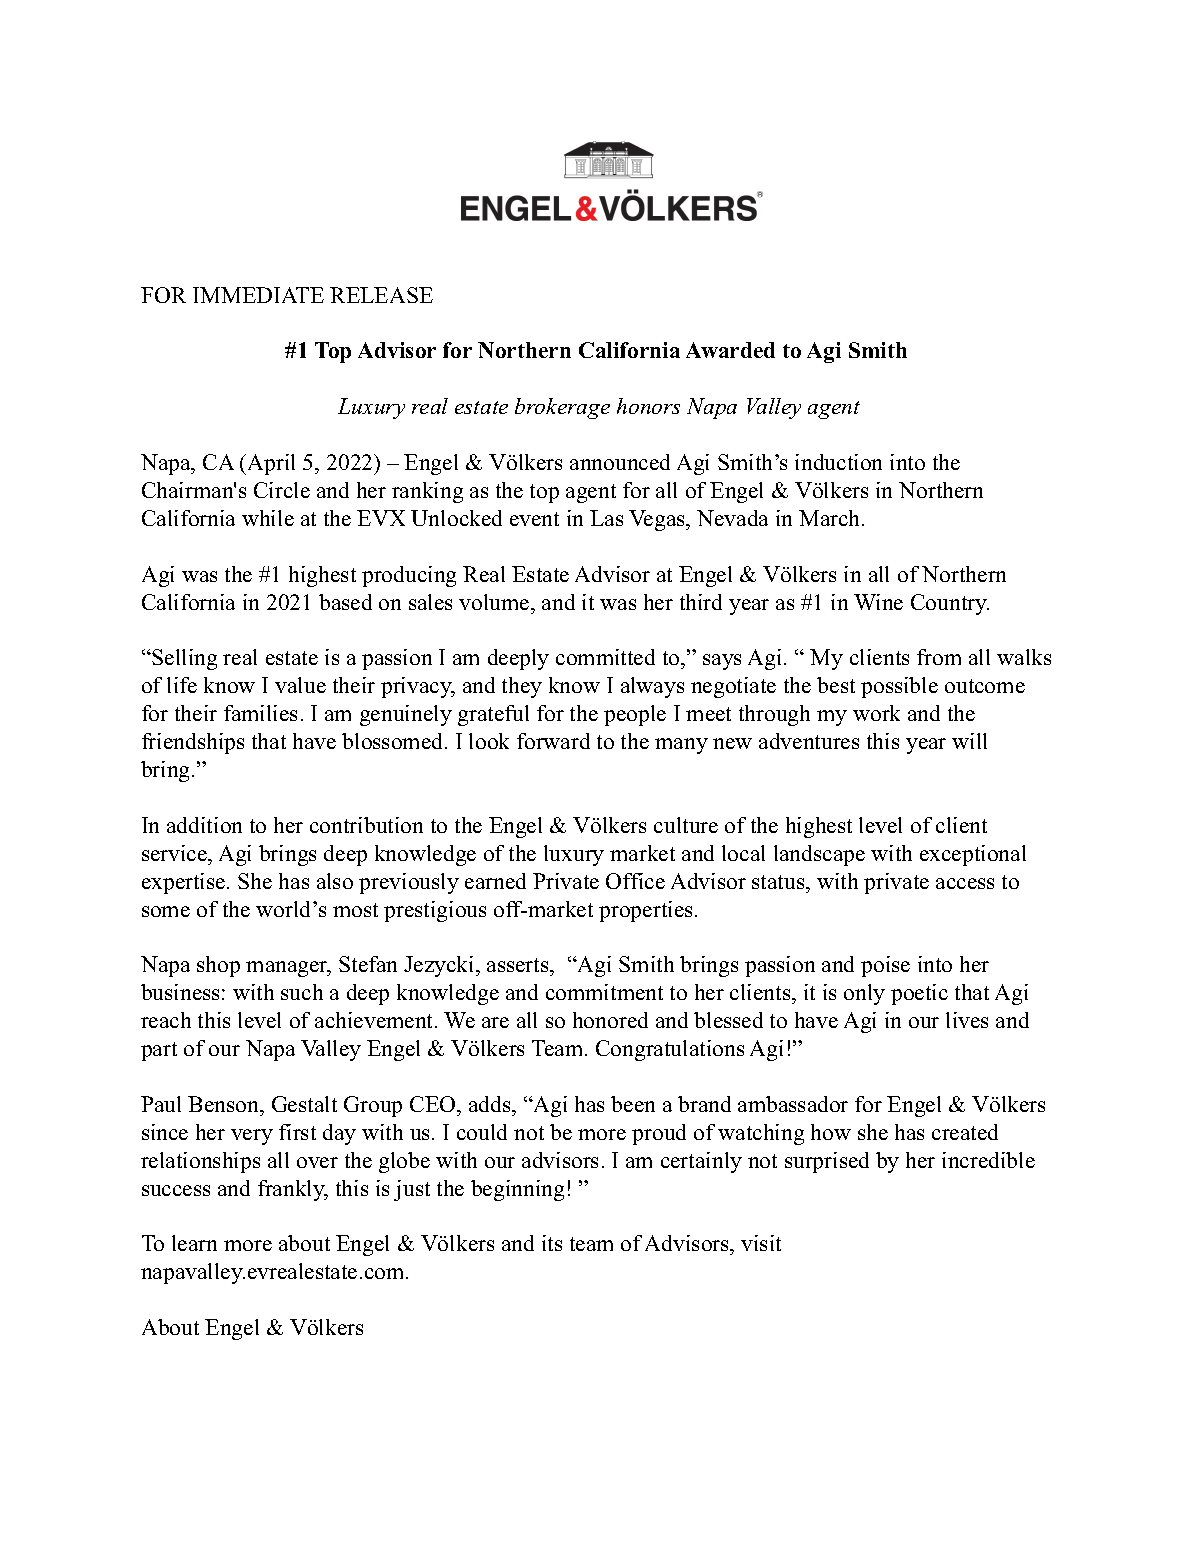 This screenshot has width=1199, height=1551. What do you see at coordinates (292, 1190) in the screenshot?
I see `frankly` at bounding box center [292, 1190].
